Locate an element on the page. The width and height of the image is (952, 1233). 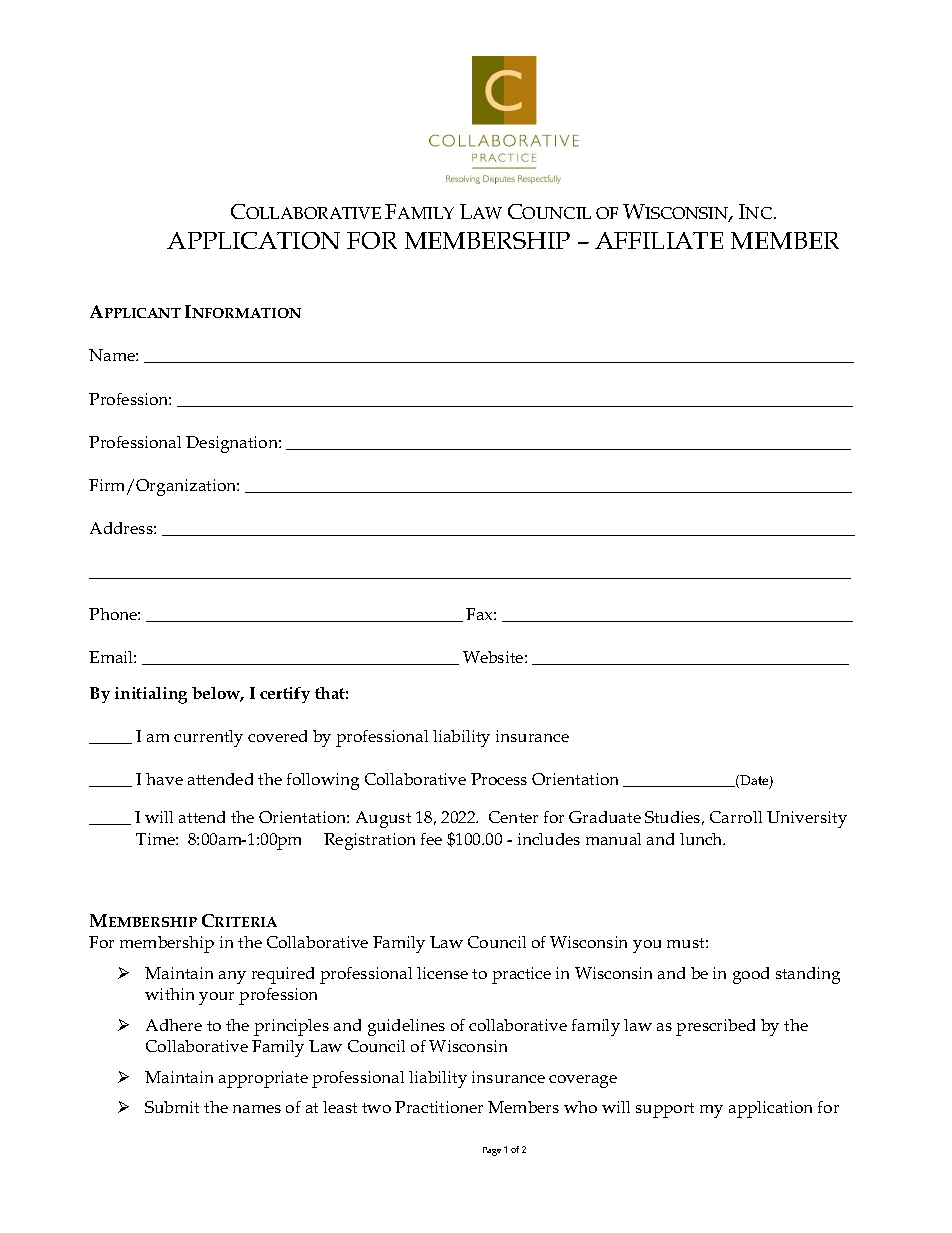
certify is located at coordinates (285, 695).
